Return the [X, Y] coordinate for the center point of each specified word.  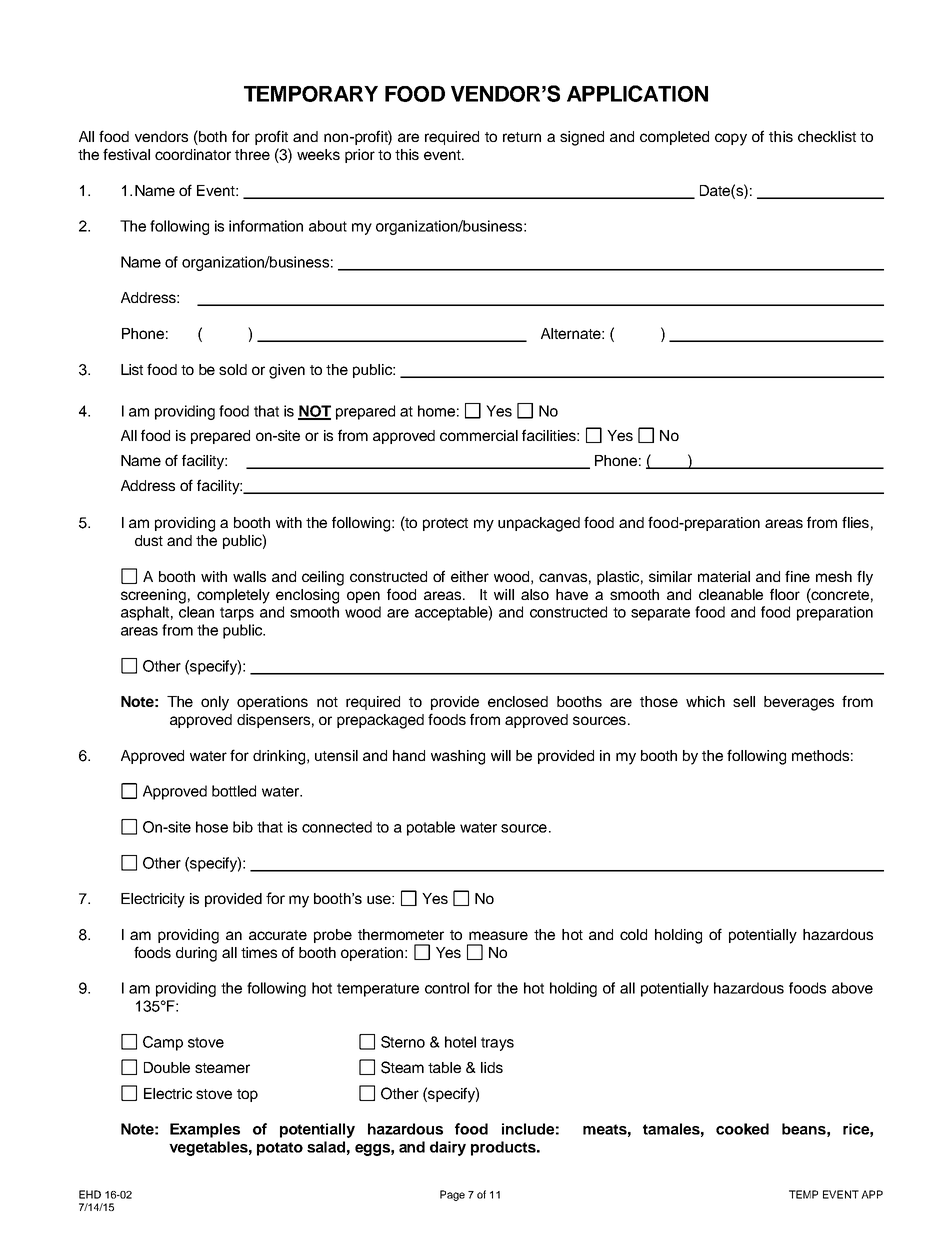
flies [855, 522]
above [852, 988]
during [196, 954]
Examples [205, 1130]
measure [498, 935]
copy [731, 139]
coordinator [193, 154]
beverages [799, 703]
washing [458, 757]
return [522, 137]
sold [233, 369]
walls [249, 576]
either [470, 576]
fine [797, 576]
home [436, 411]
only [215, 703]
